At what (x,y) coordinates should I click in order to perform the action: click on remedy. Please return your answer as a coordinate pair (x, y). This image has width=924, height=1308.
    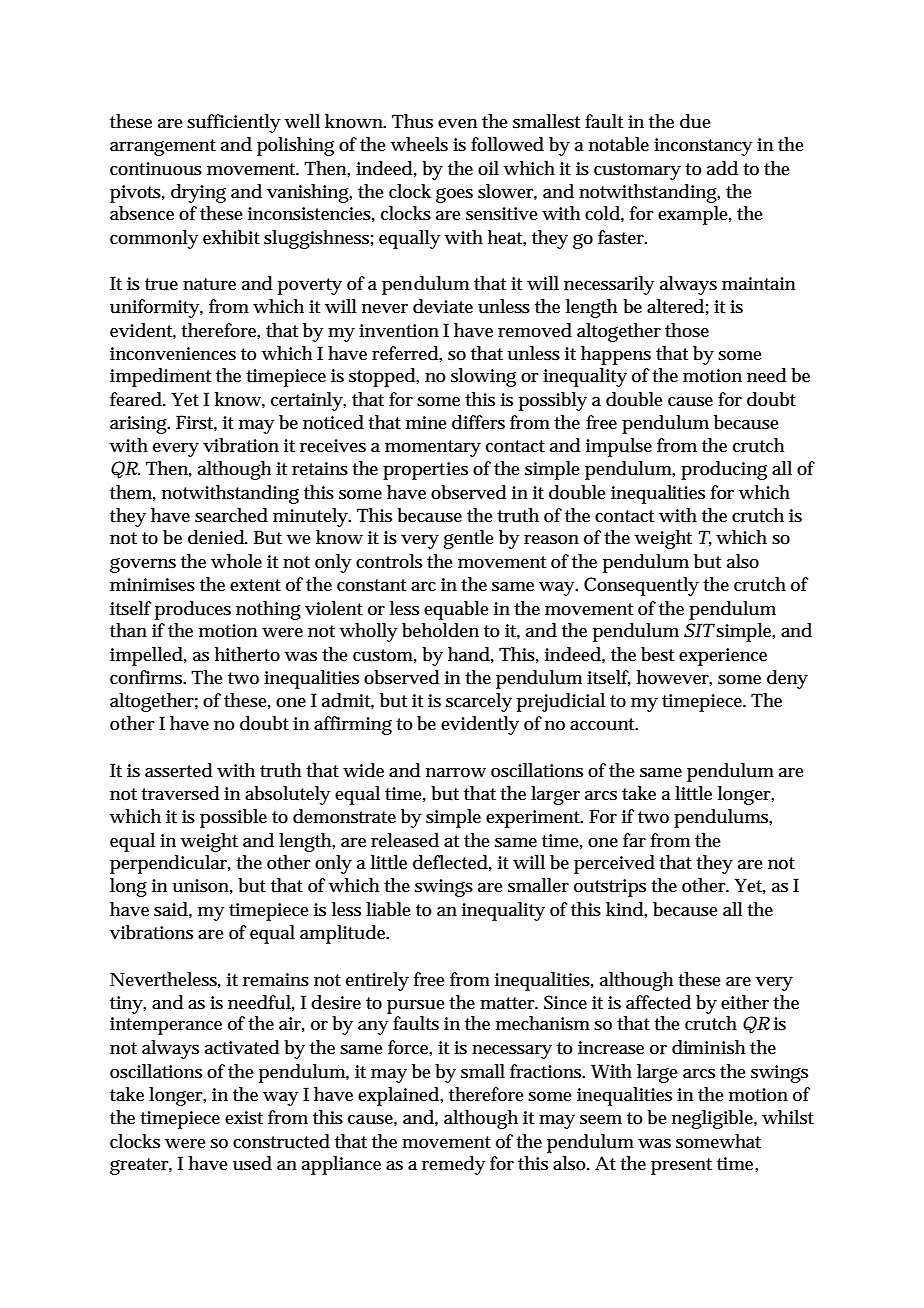
    Looking at the image, I should click on (454, 1165).
